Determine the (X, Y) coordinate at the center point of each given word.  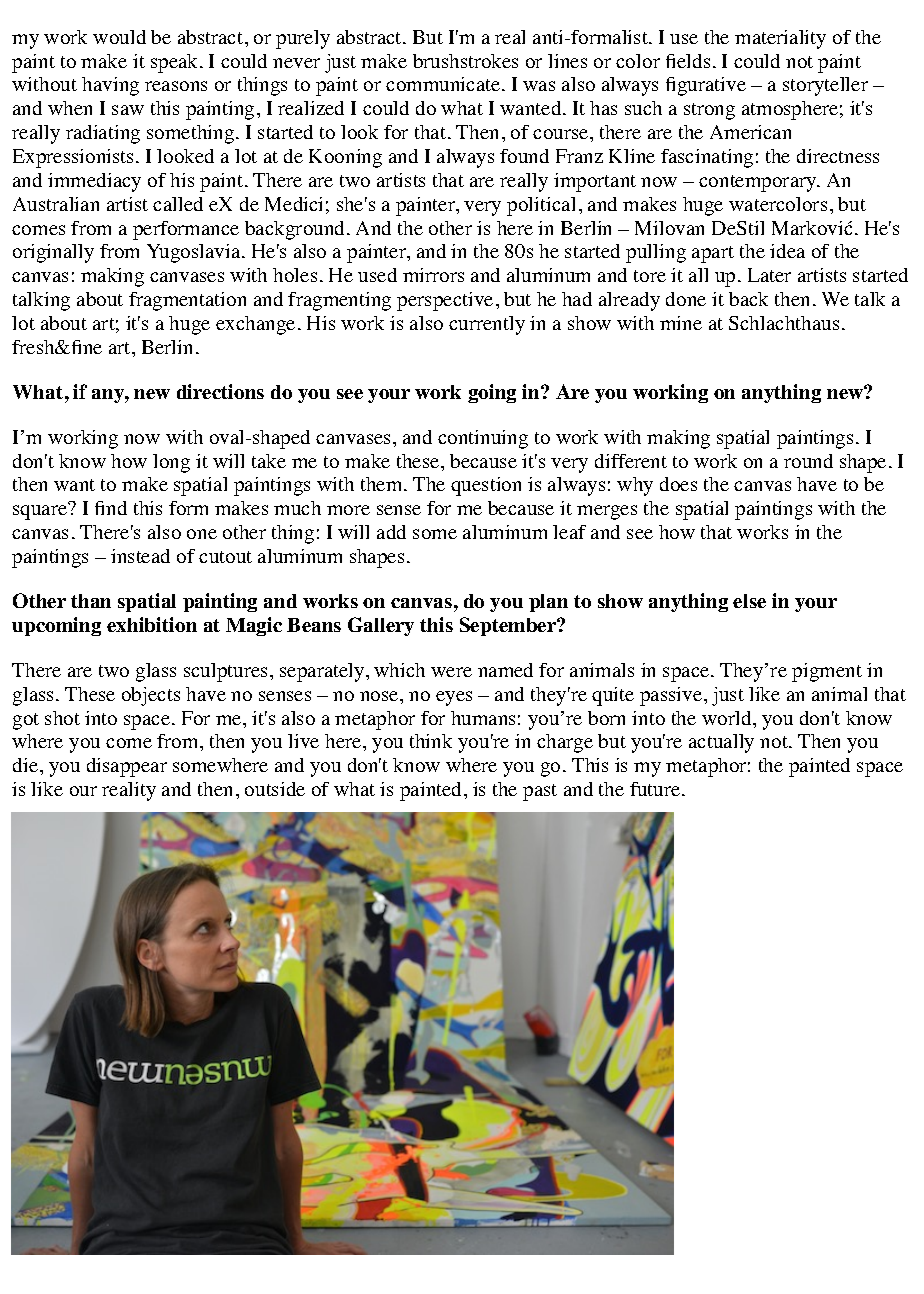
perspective (445, 301)
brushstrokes (465, 61)
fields (688, 61)
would (119, 37)
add (391, 532)
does (678, 484)
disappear (127, 767)
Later (769, 275)
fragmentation (187, 301)
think (431, 741)
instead (140, 556)
